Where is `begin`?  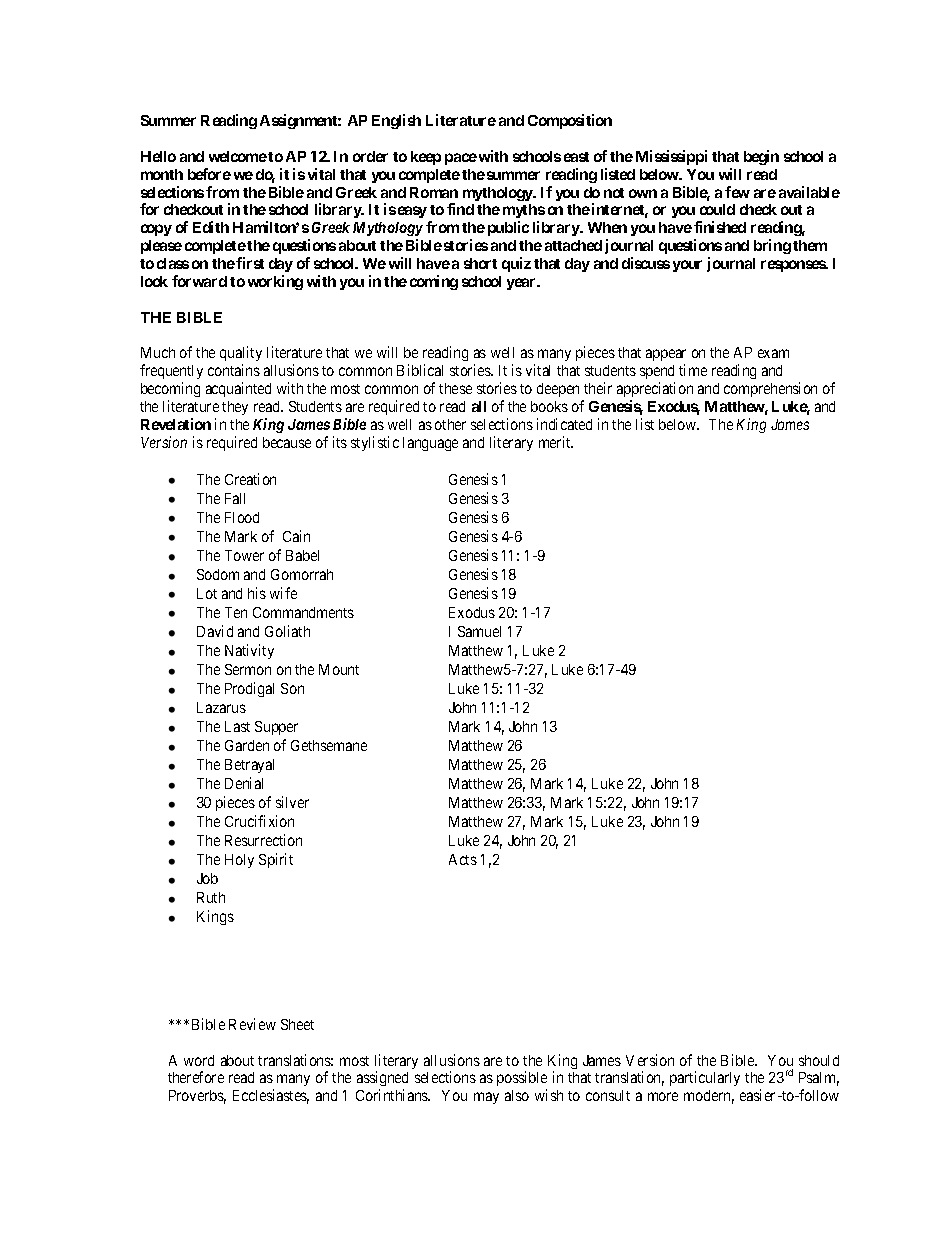 begin is located at coordinates (761, 157).
